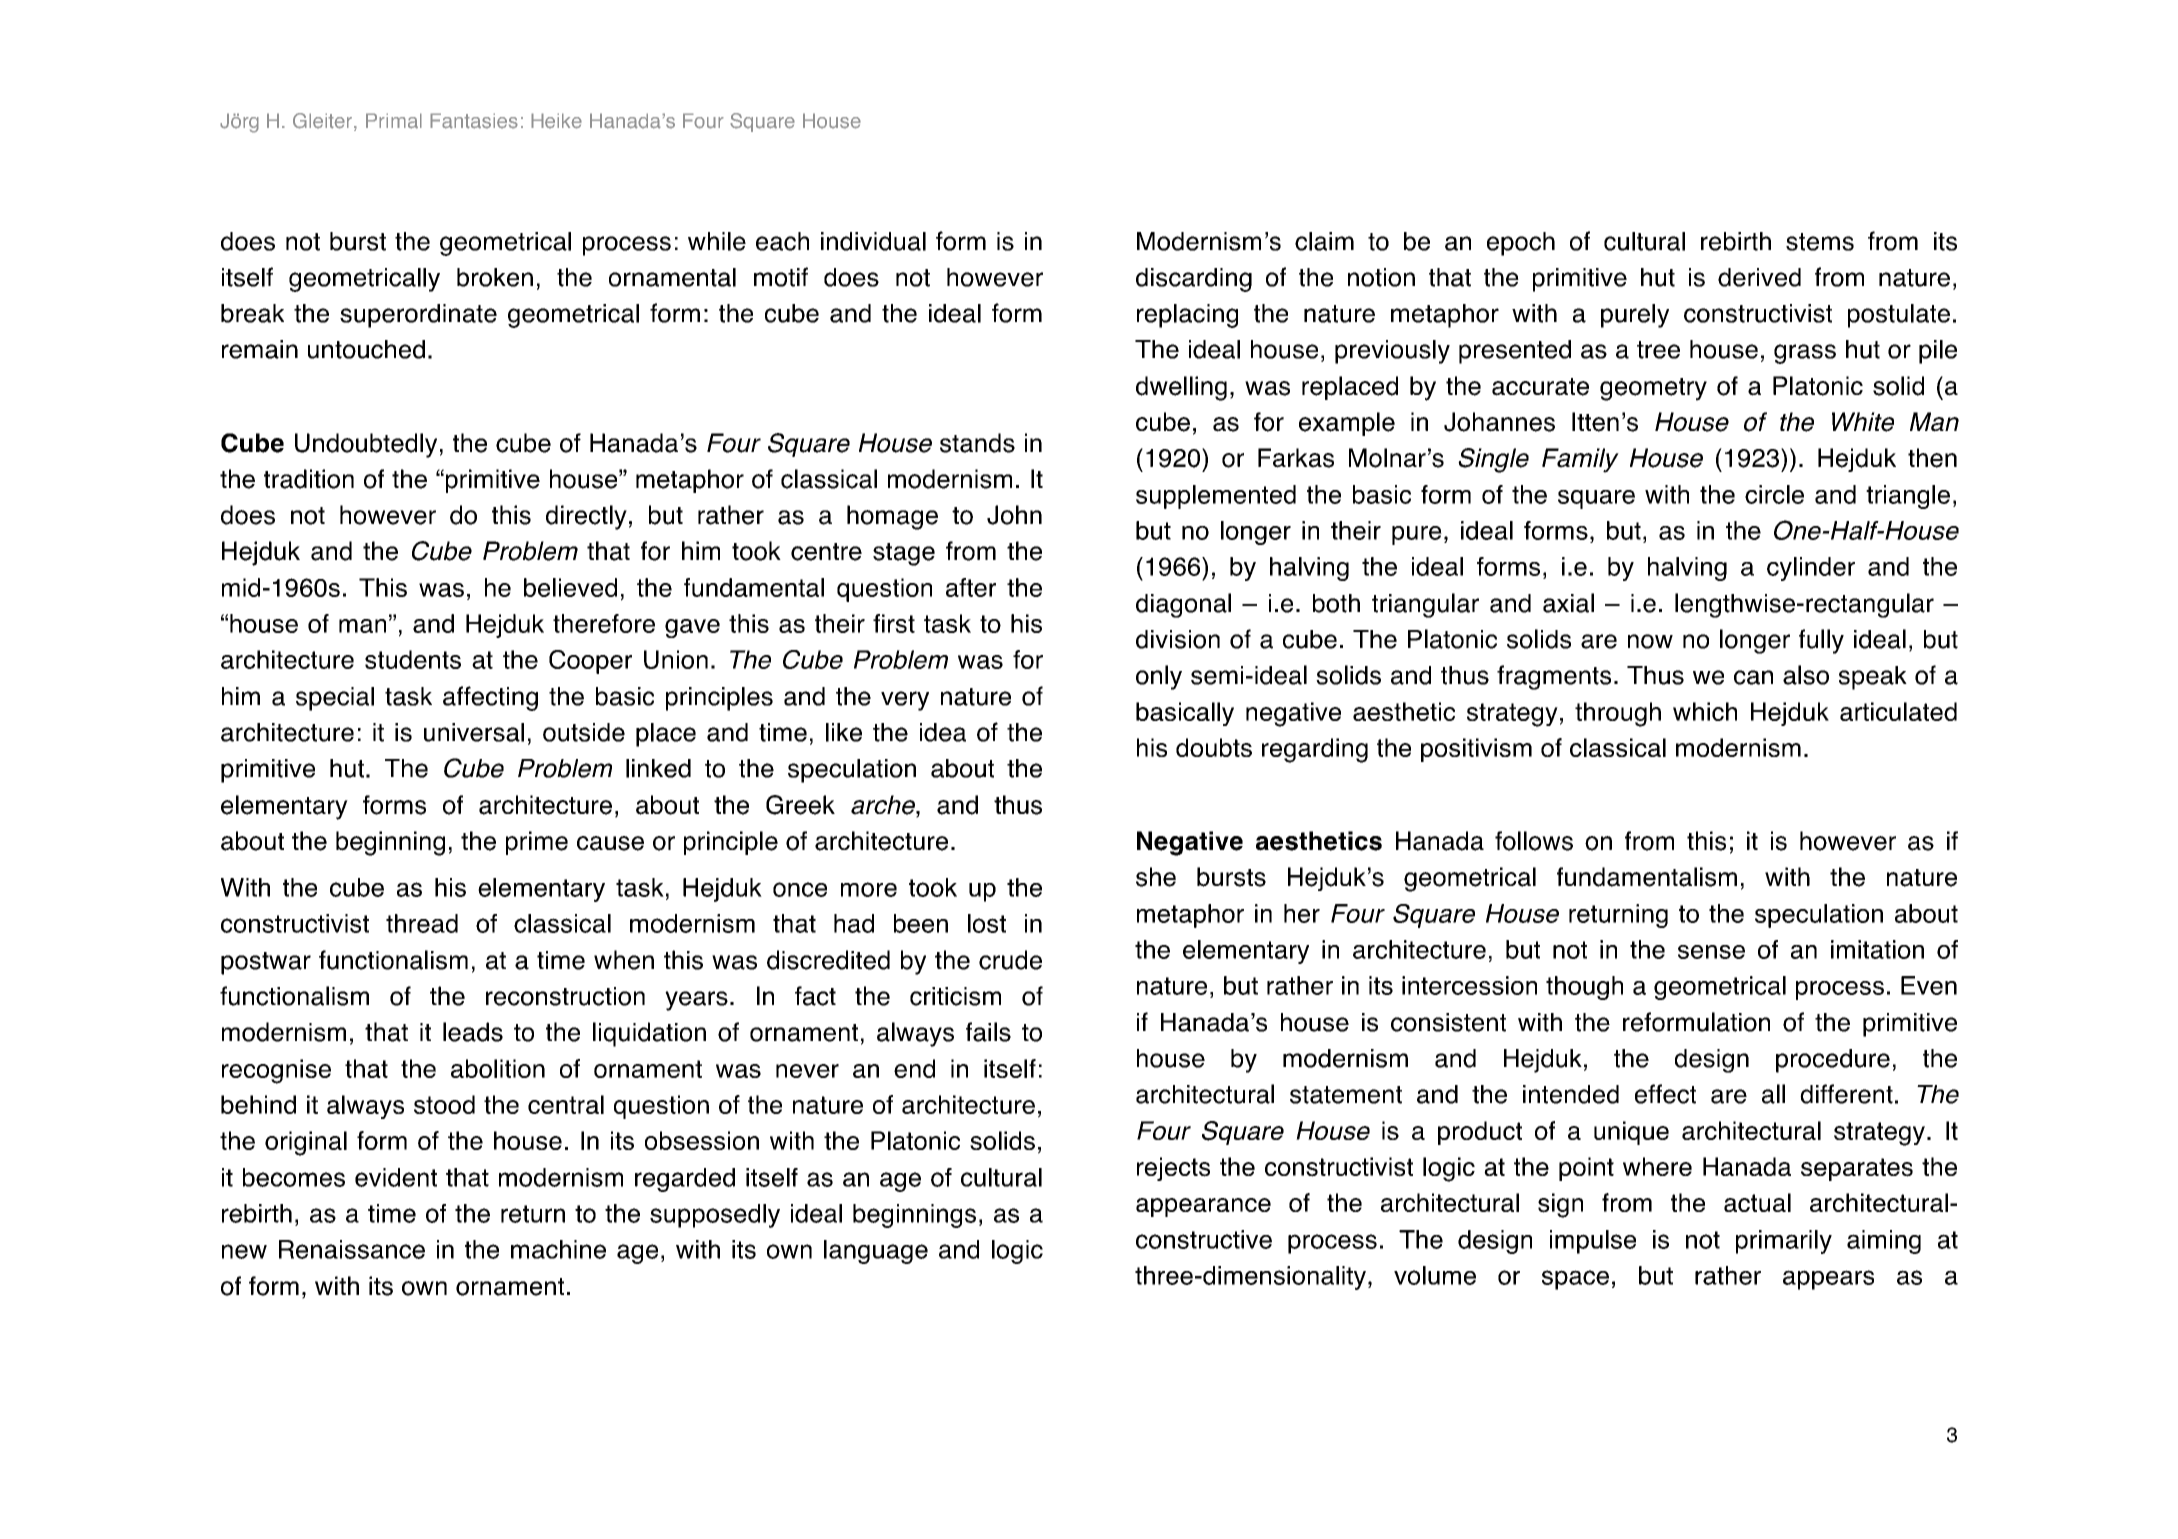 The height and width of the screenshot is (1539, 2178). I want to click on which, so click(1705, 711).
